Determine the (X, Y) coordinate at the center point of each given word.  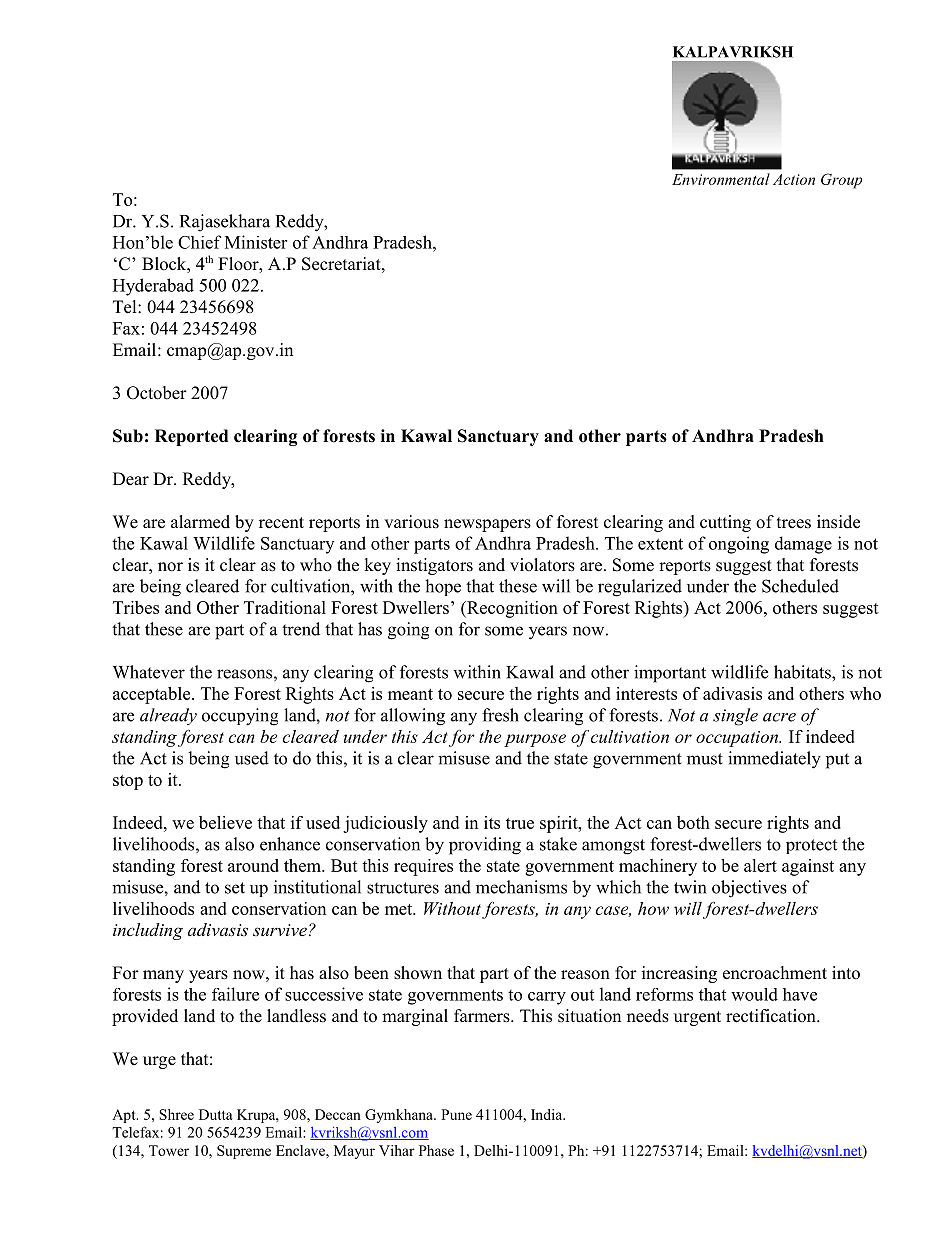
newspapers (487, 525)
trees (794, 523)
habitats (803, 672)
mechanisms (521, 887)
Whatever (149, 672)
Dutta (216, 1114)
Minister (256, 242)
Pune (456, 1114)
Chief (199, 242)
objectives (749, 889)
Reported (191, 437)
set (235, 888)
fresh (500, 715)
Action (794, 179)
